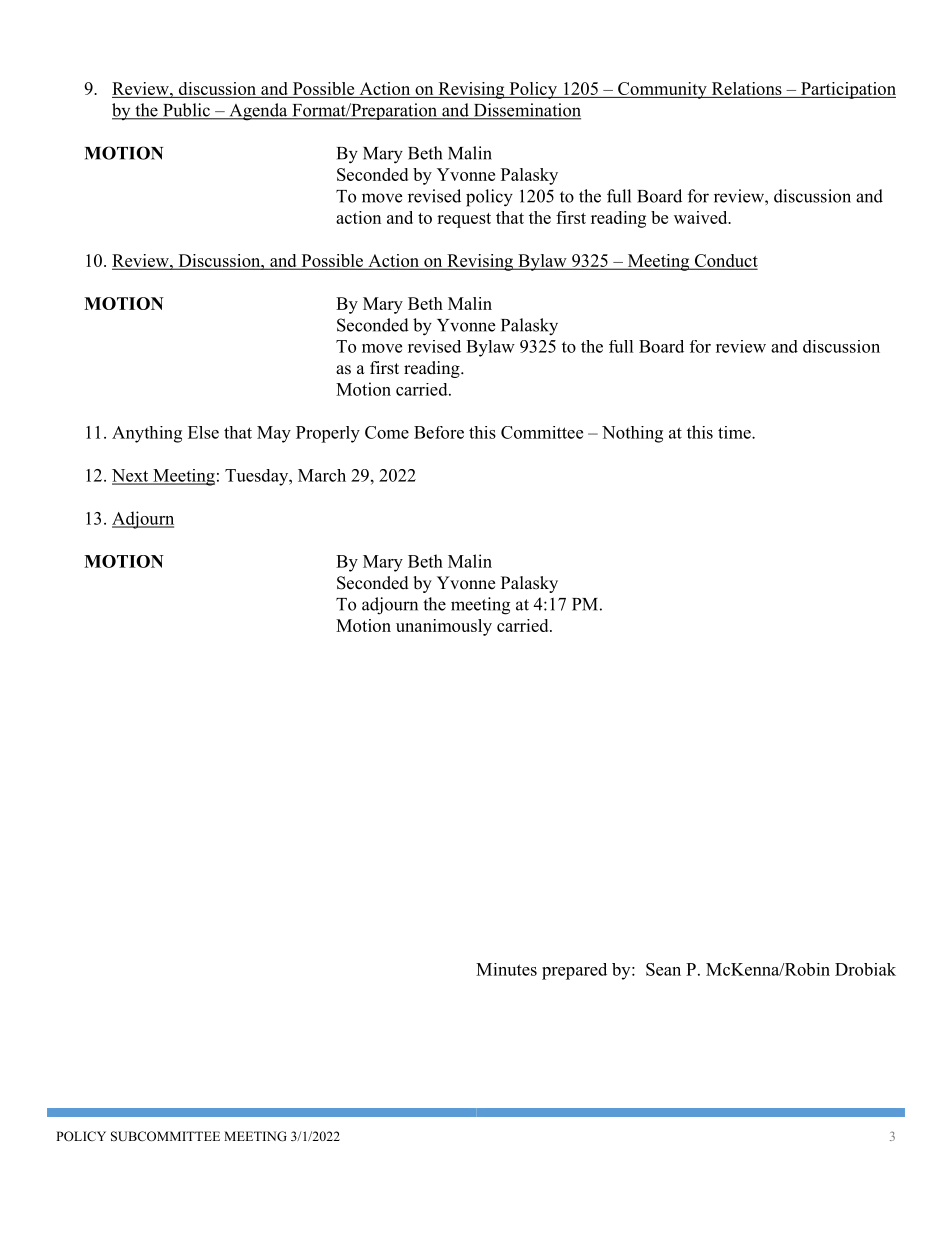 This screenshot has height=1233, width=952. What do you see at coordinates (322, 475) in the screenshot?
I see `March` at bounding box center [322, 475].
